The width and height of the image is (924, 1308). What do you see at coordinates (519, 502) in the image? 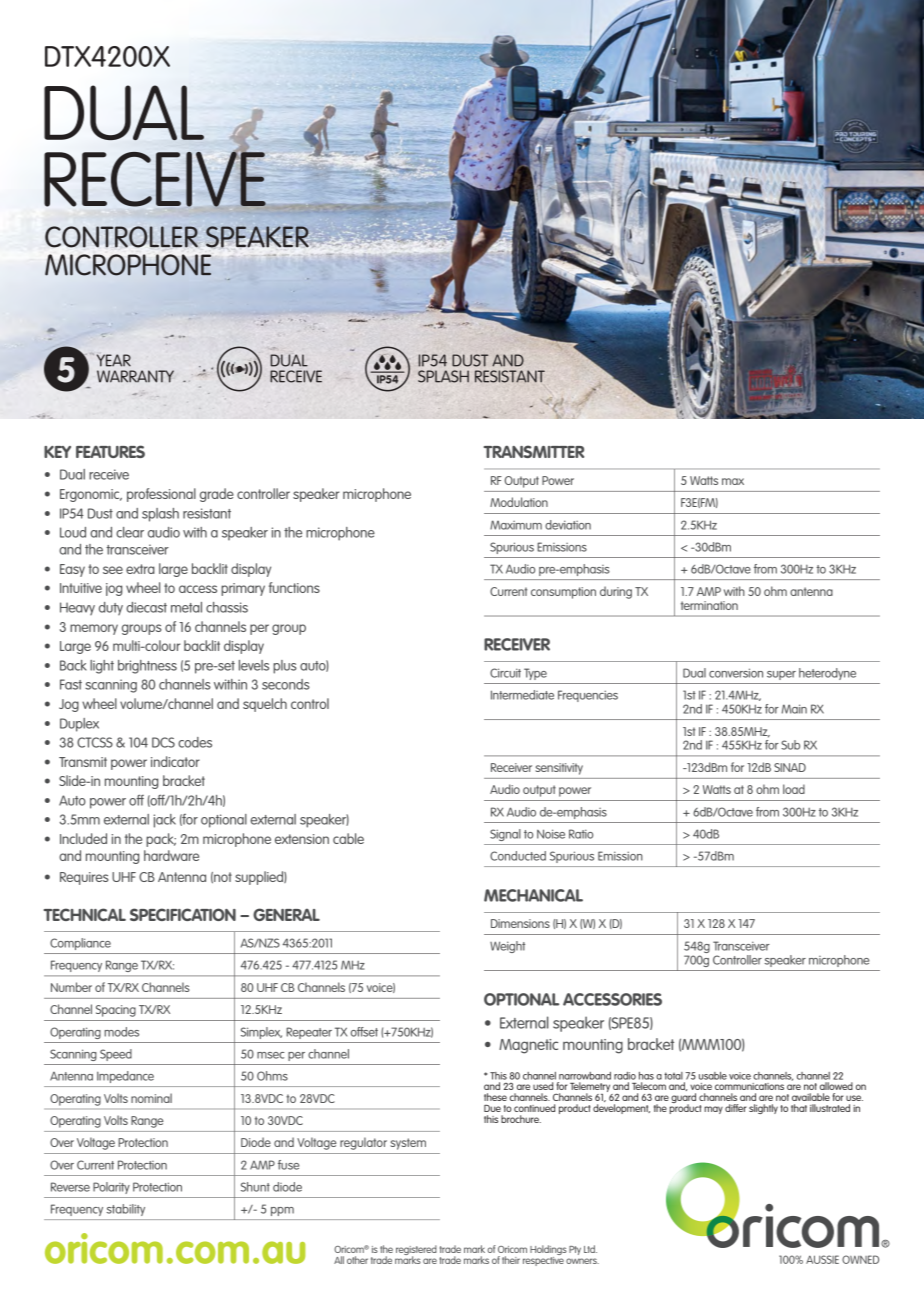
I see `Modulation` at bounding box center [519, 502].
